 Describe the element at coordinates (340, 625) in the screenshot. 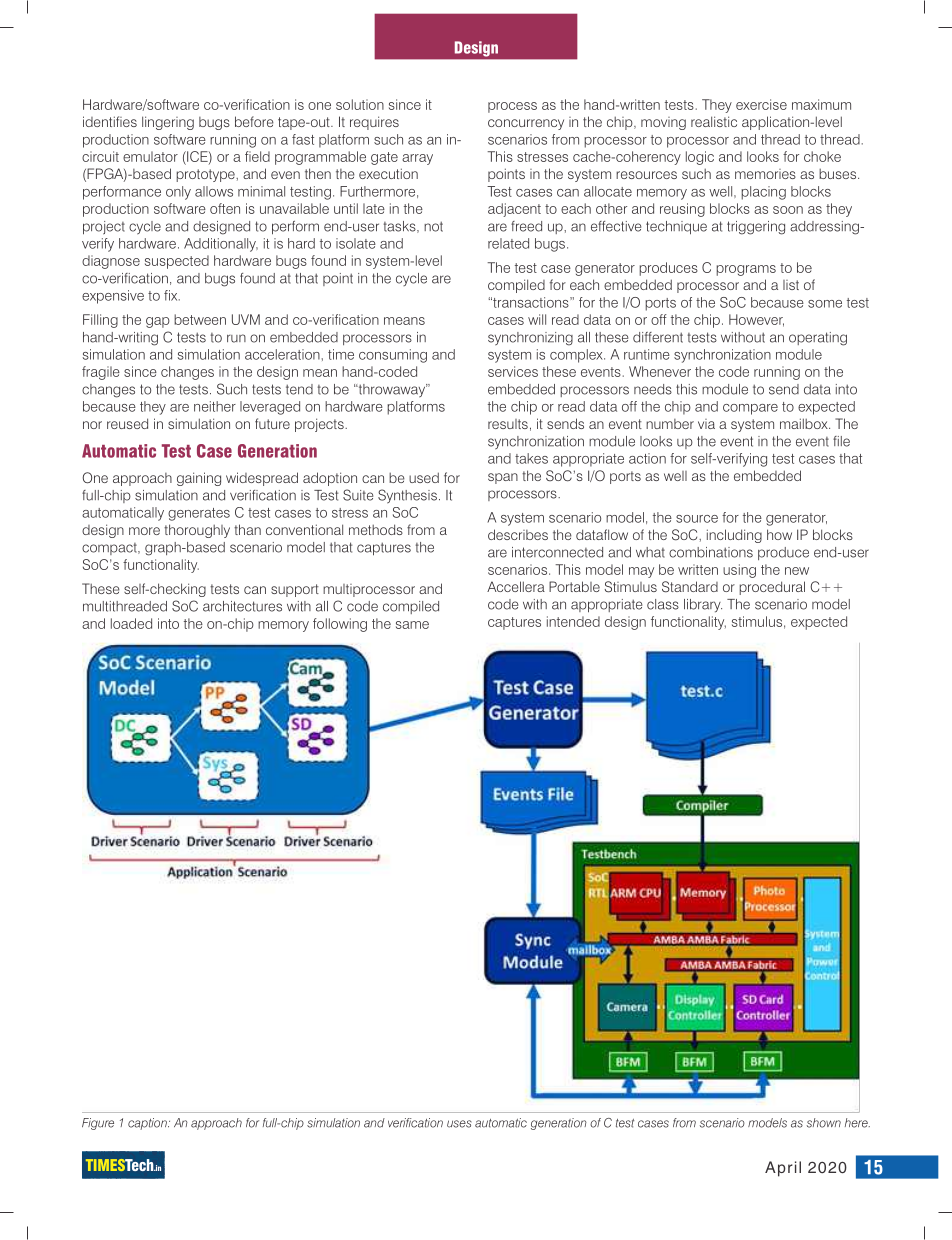

I see `following` at that location.
